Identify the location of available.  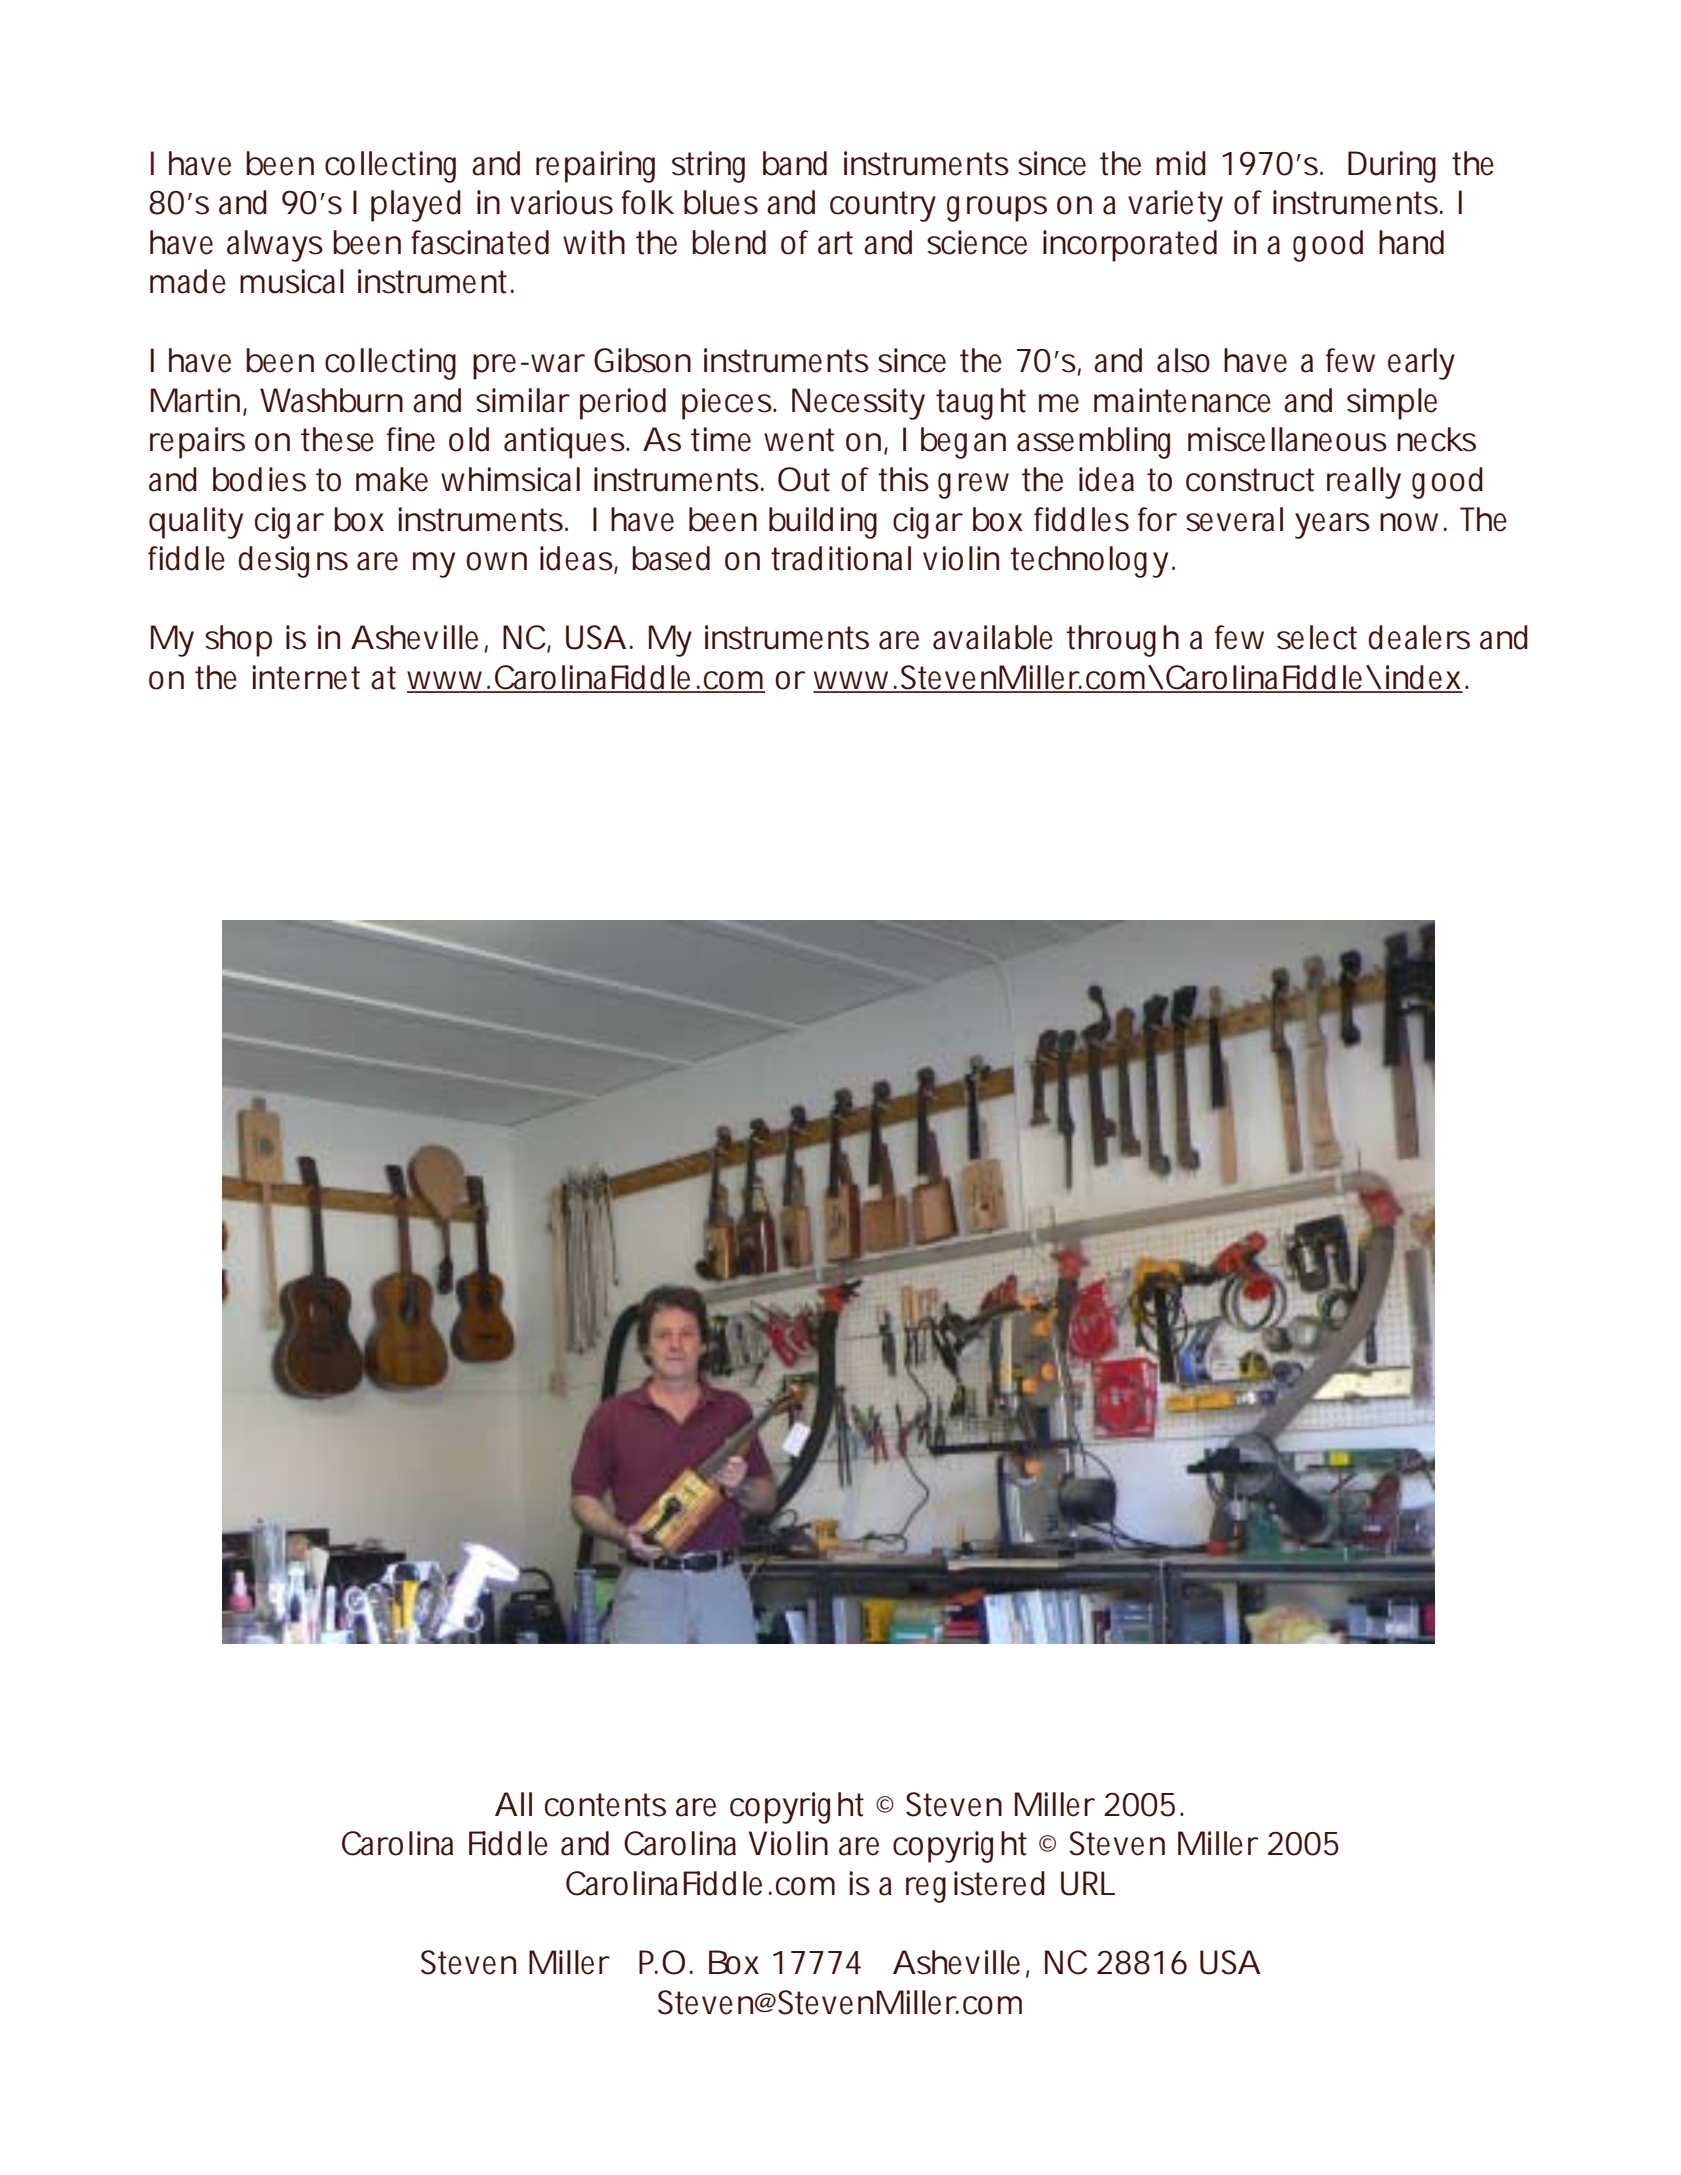
(993, 637).
